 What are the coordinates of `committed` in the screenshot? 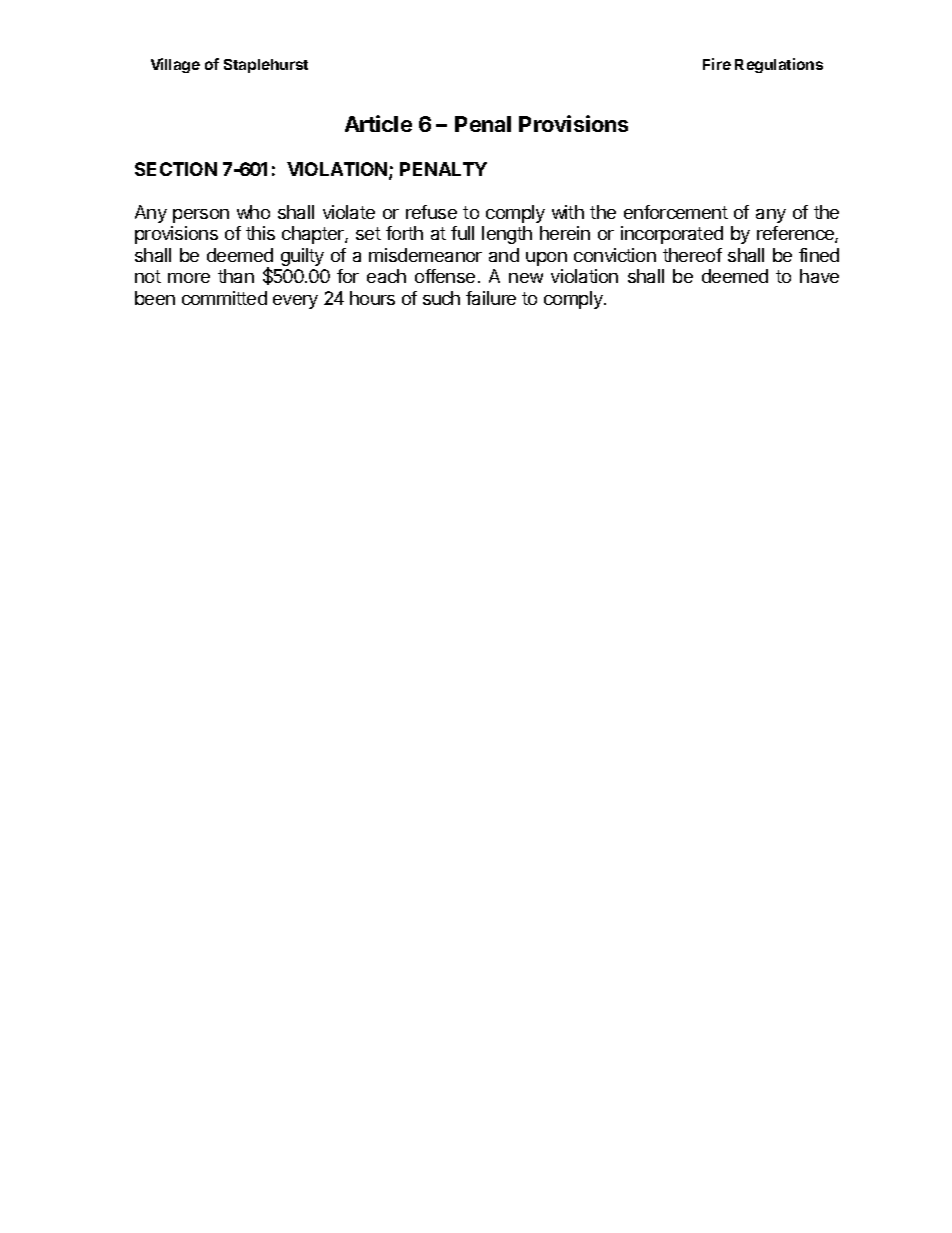 It's located at (224, 298).
